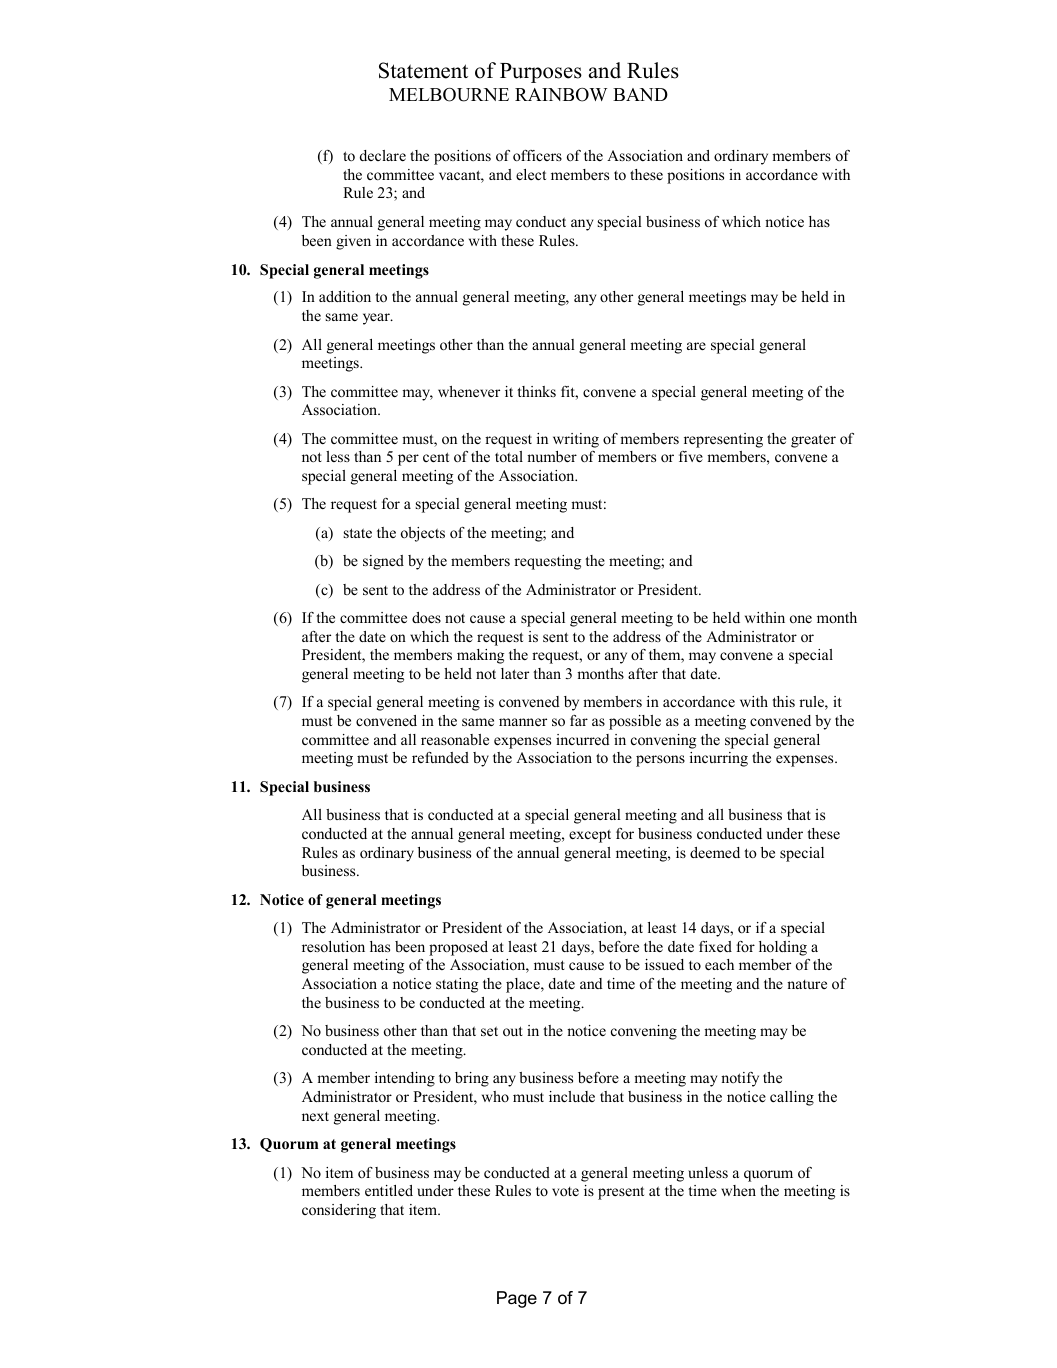  I want to click on BAND, so click(640, 94).
